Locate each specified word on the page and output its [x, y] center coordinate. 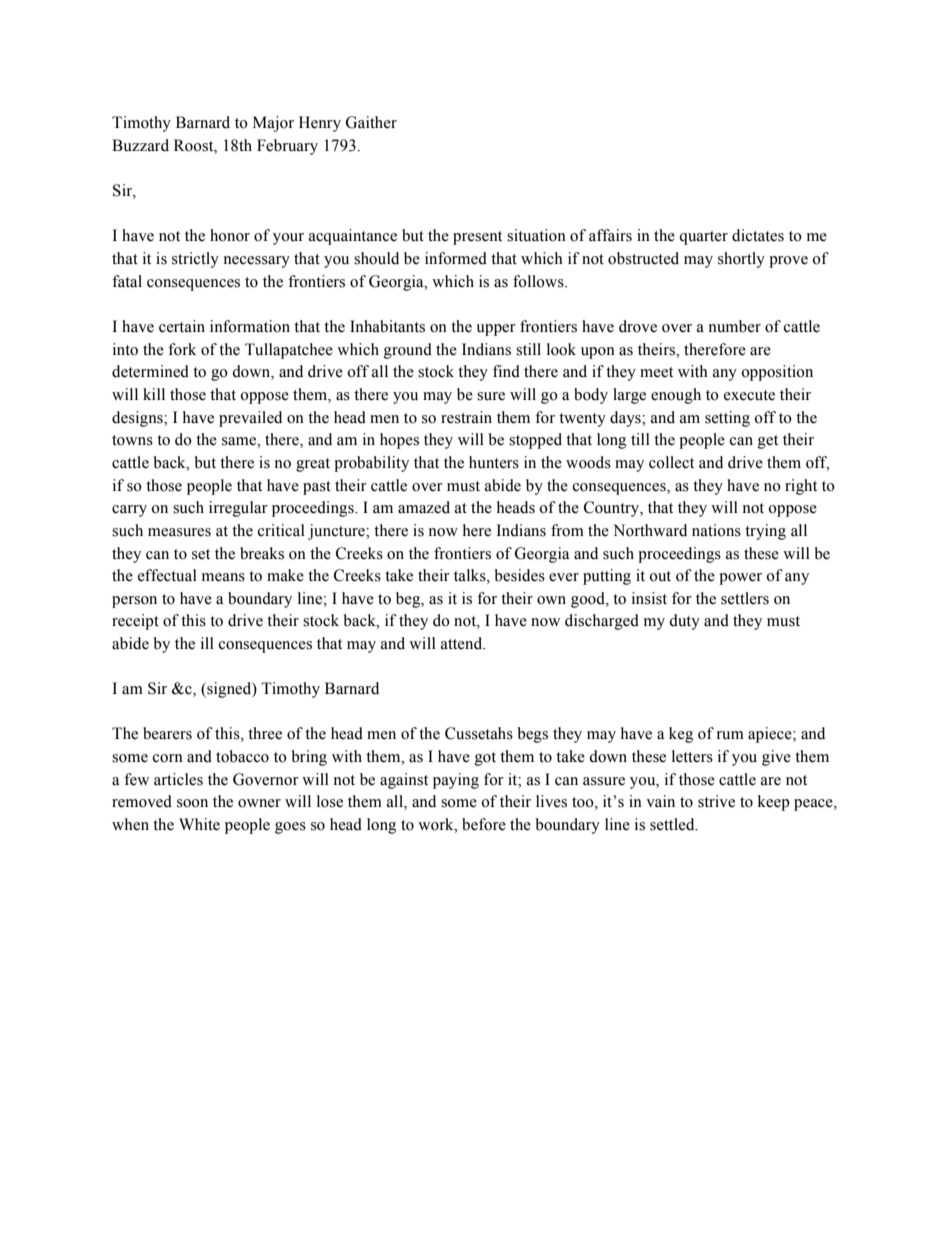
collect [671, 462]
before [484, 824]
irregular [238, 509]
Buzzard [140, 145]
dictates [758, 235]
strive [716, 801]
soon [192, 803]
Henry [320, 124]
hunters [494, 462]
